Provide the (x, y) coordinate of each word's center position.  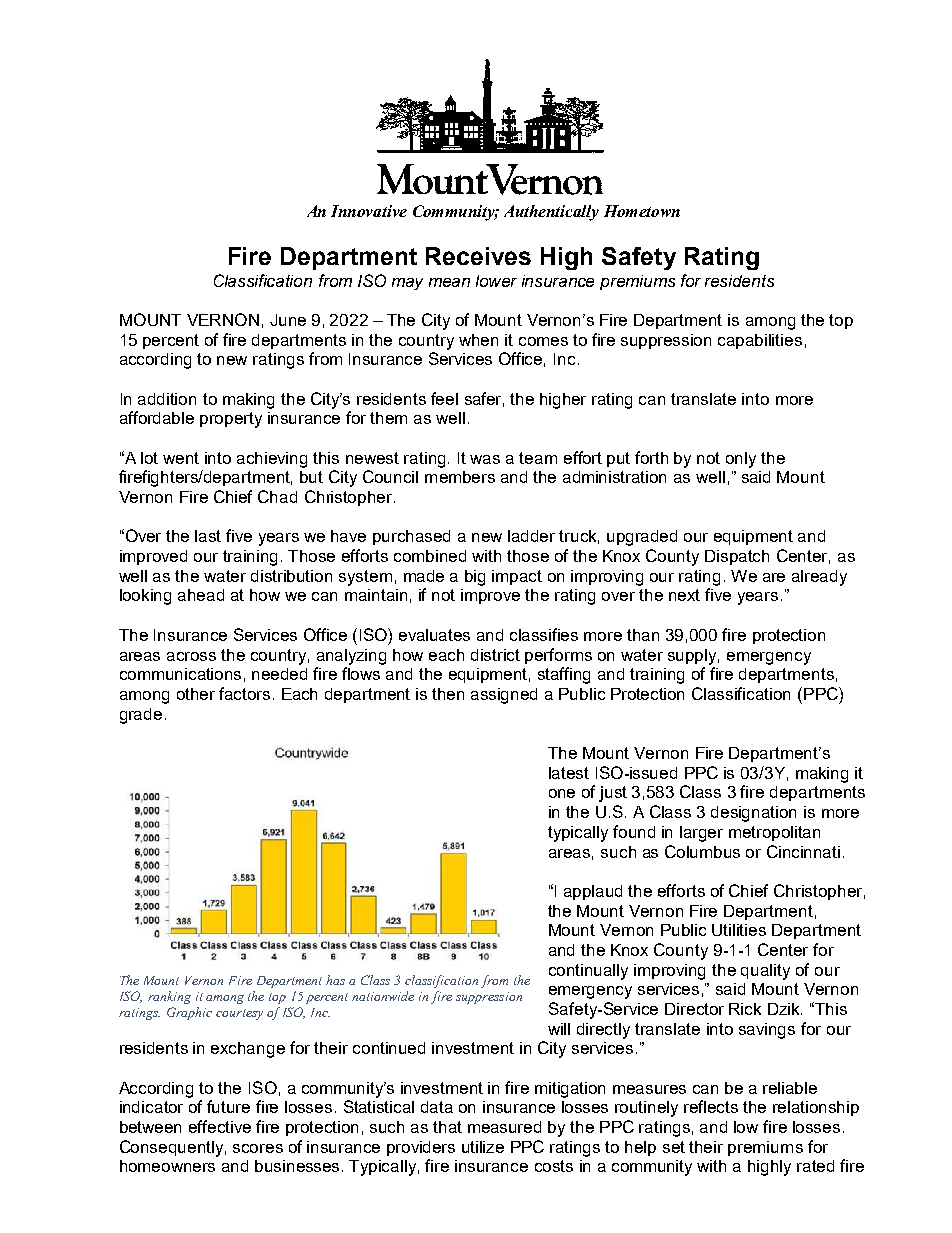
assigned (504, 696)
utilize (483, 1147)
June (288, 320)
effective (220, 1126)
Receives (478, 256)
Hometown (642, 211)
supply (693, 657)
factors (244, 693)
